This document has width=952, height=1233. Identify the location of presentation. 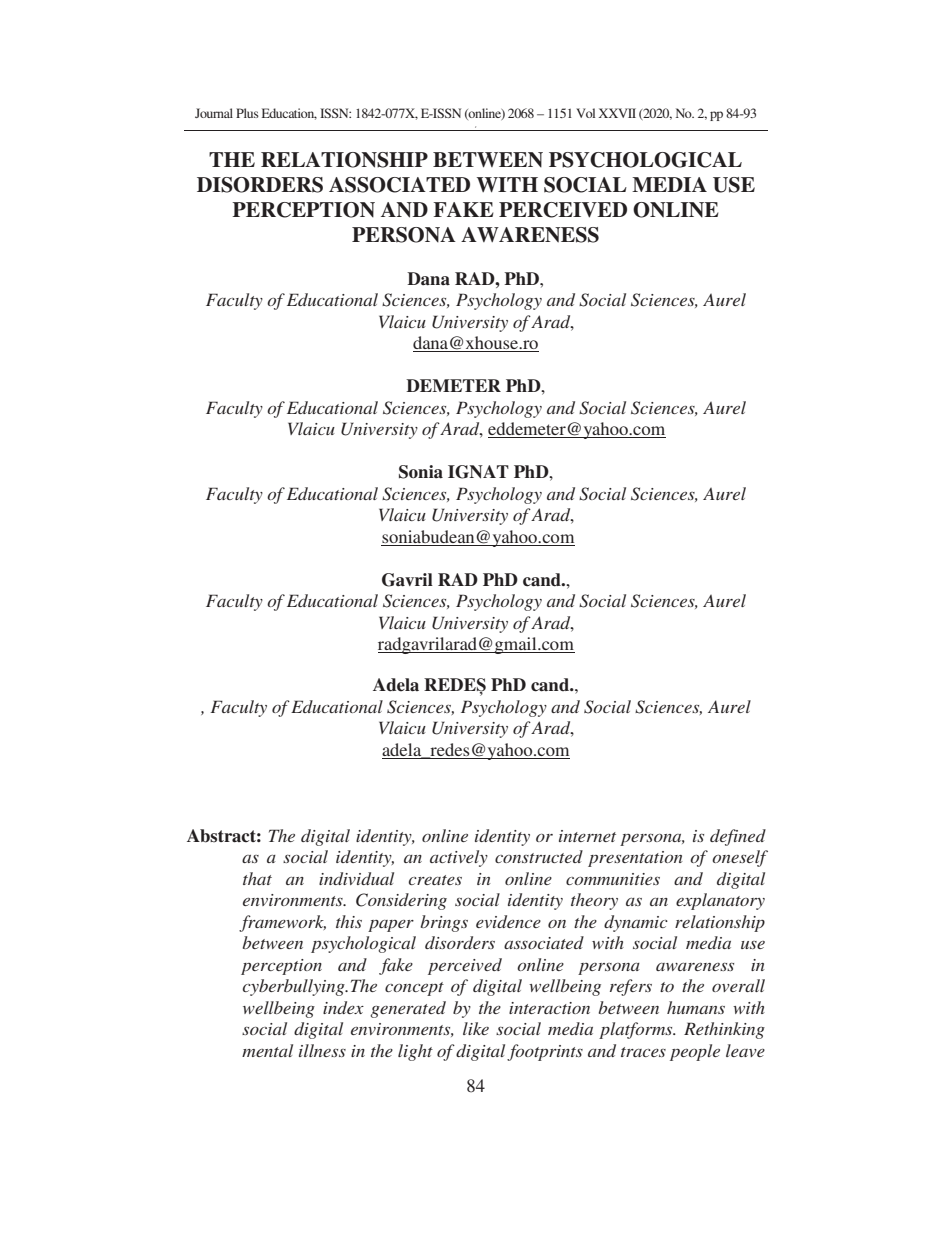
(635, 859).
